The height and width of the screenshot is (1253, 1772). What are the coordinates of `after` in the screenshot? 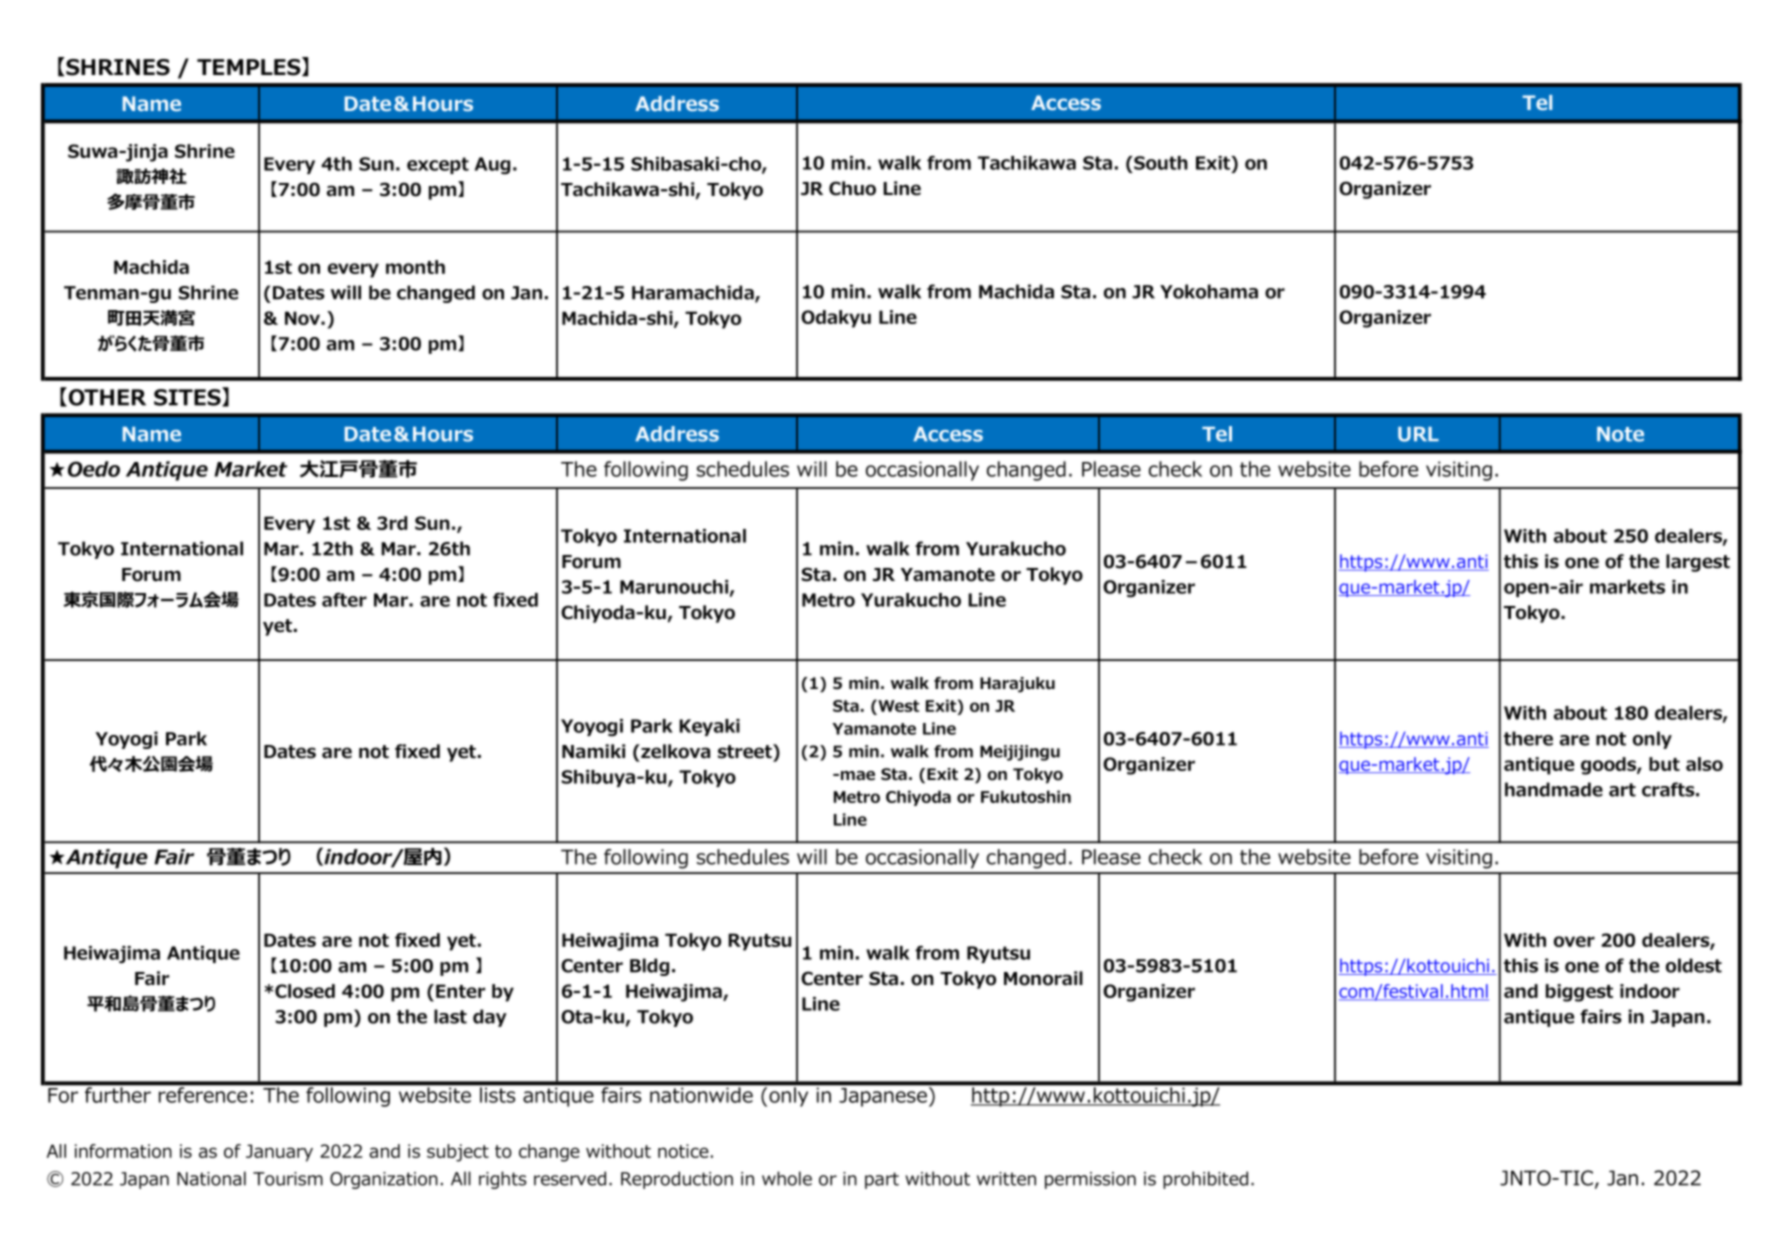 It's located at (344, 600).
